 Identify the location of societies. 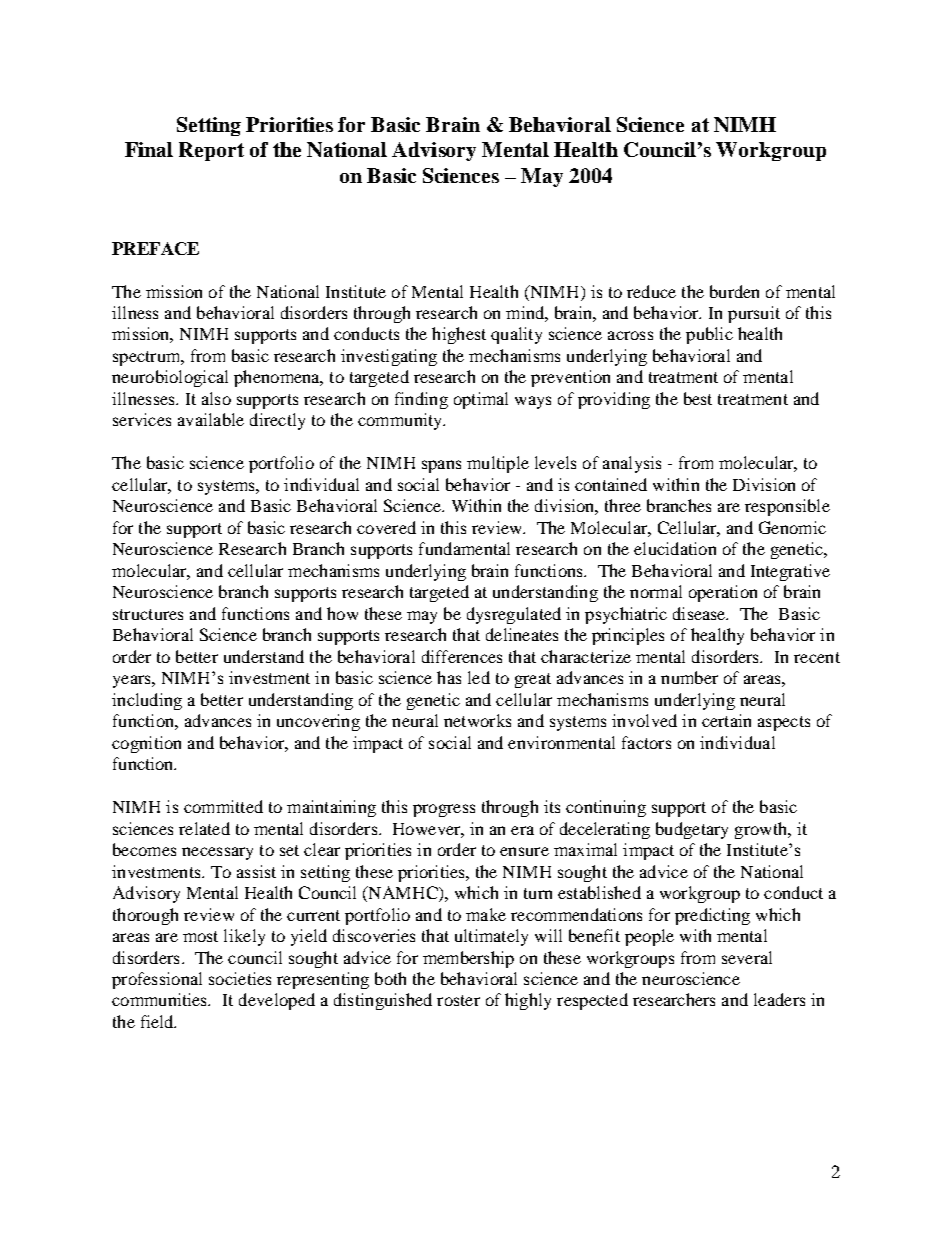
(240, 978).
